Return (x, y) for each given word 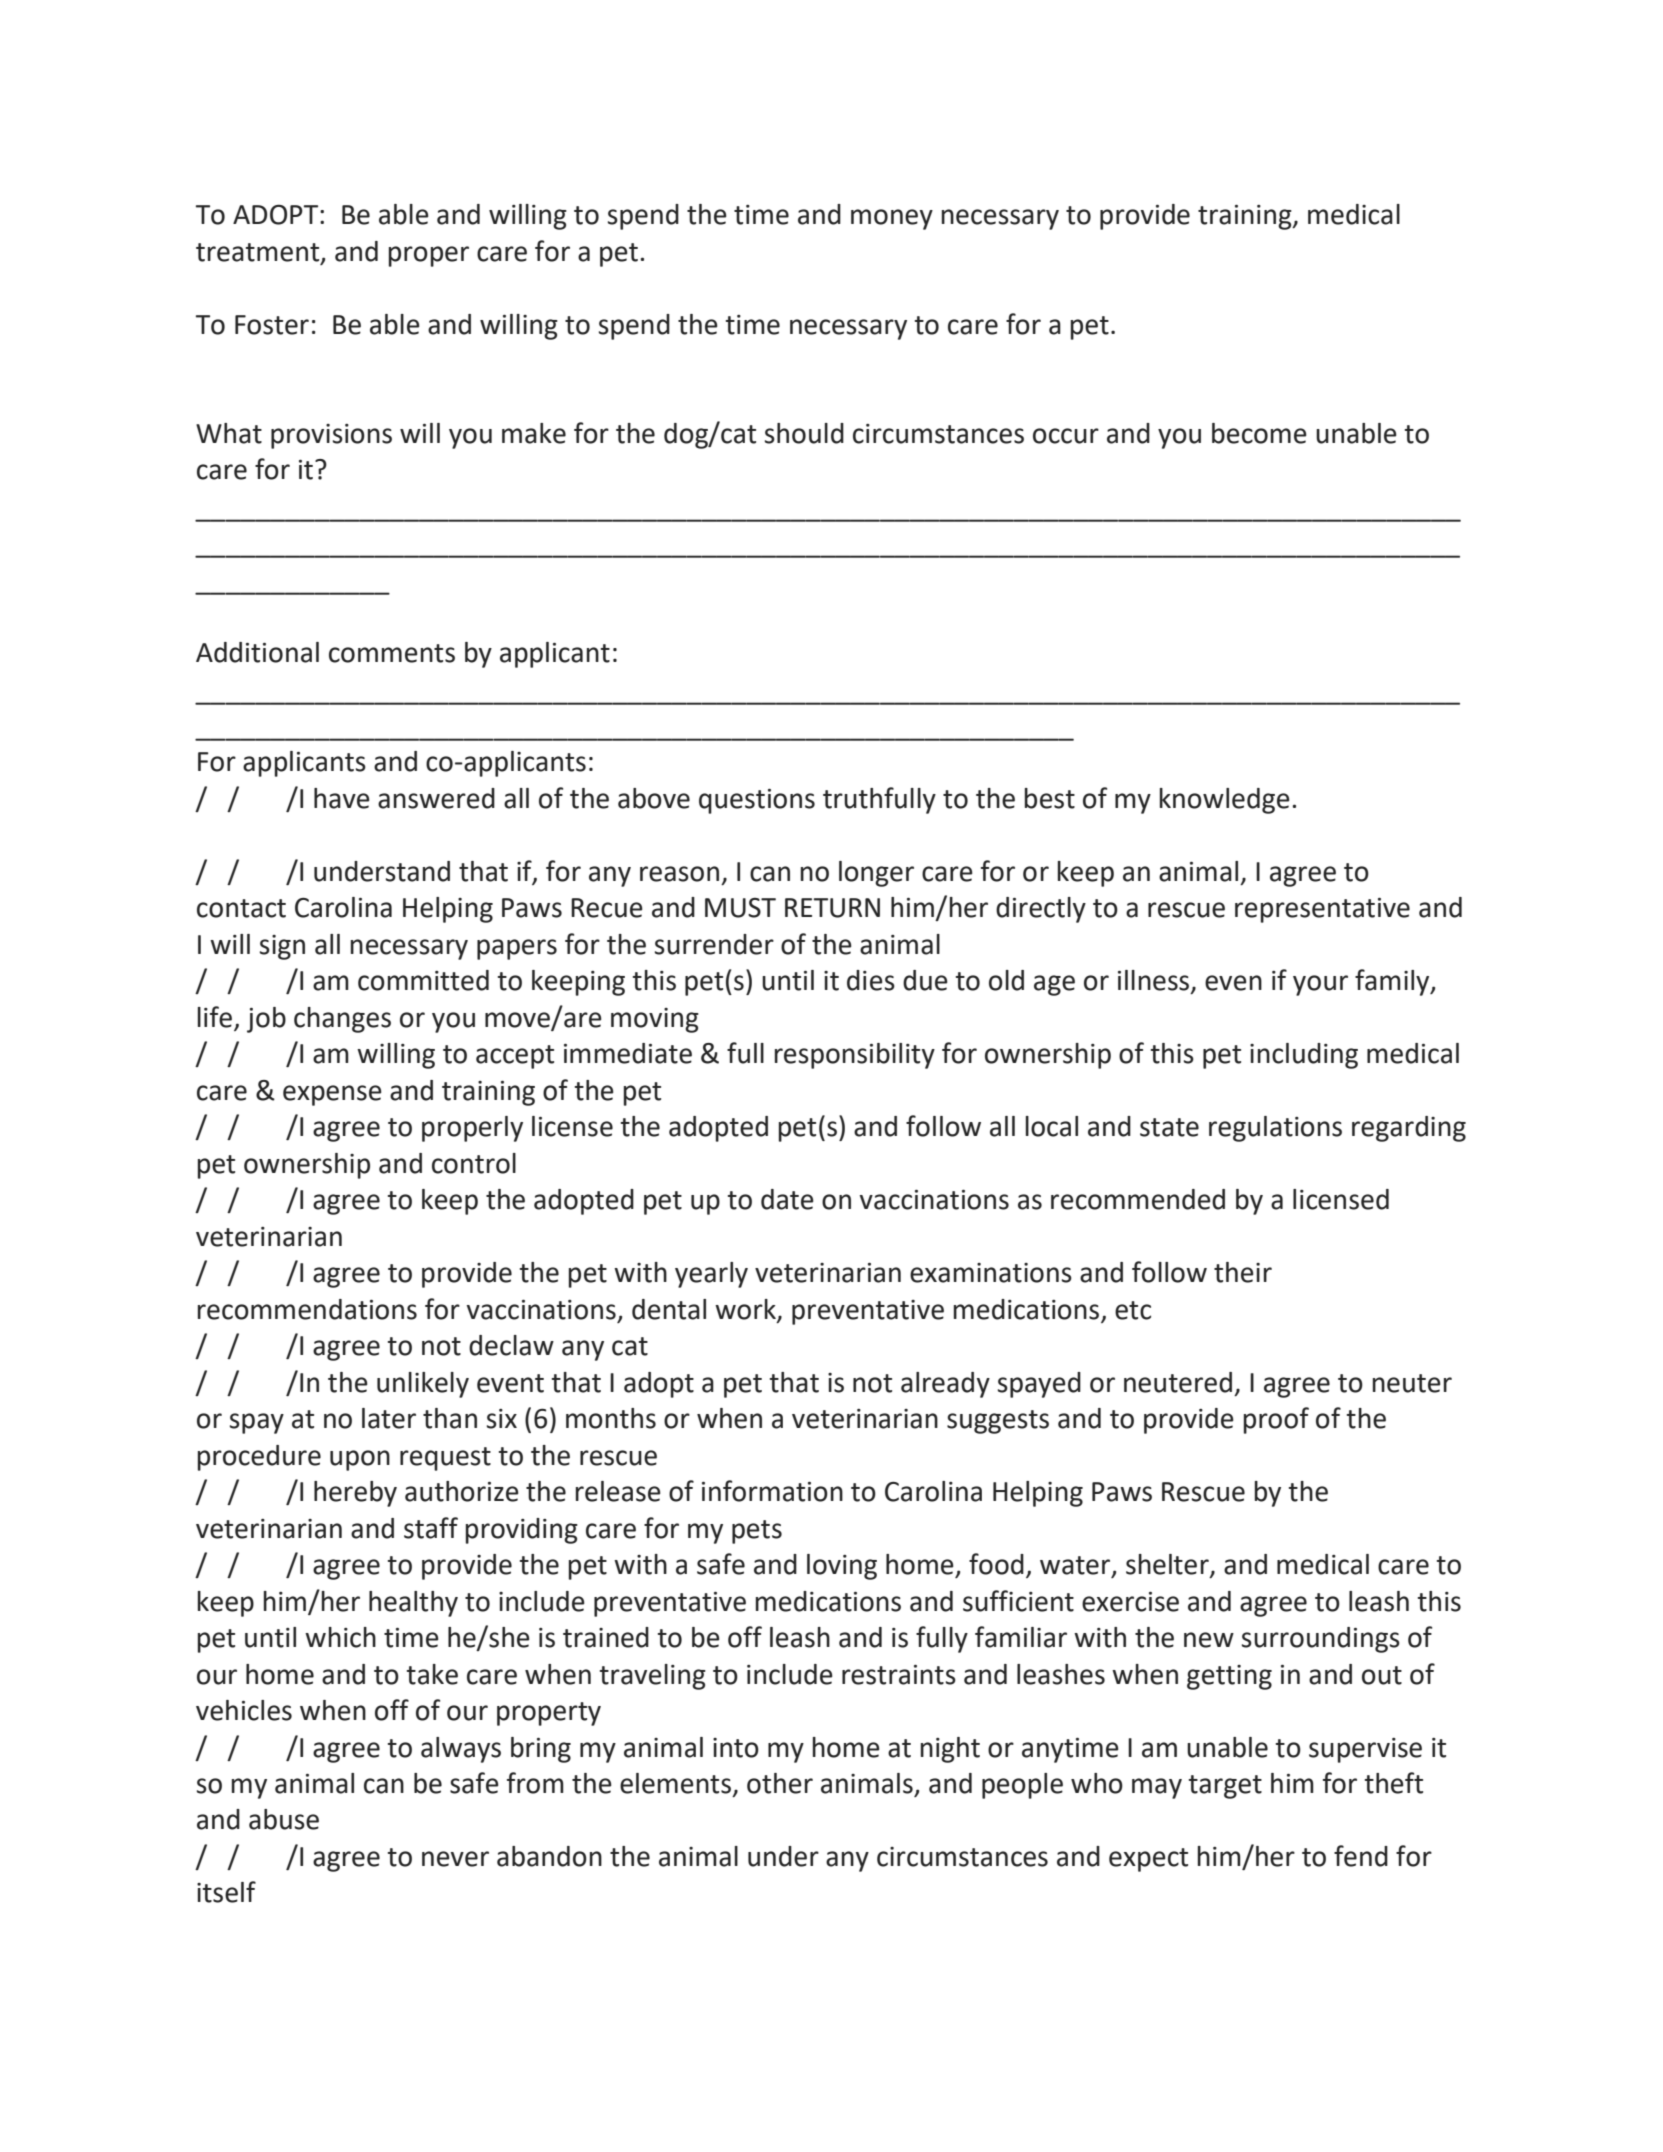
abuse (284, 1819)
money (892, 219)
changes (342, 1020)
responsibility (855, 1056)
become (1259, 433)
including (1304, 1056)
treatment (259, 253)
